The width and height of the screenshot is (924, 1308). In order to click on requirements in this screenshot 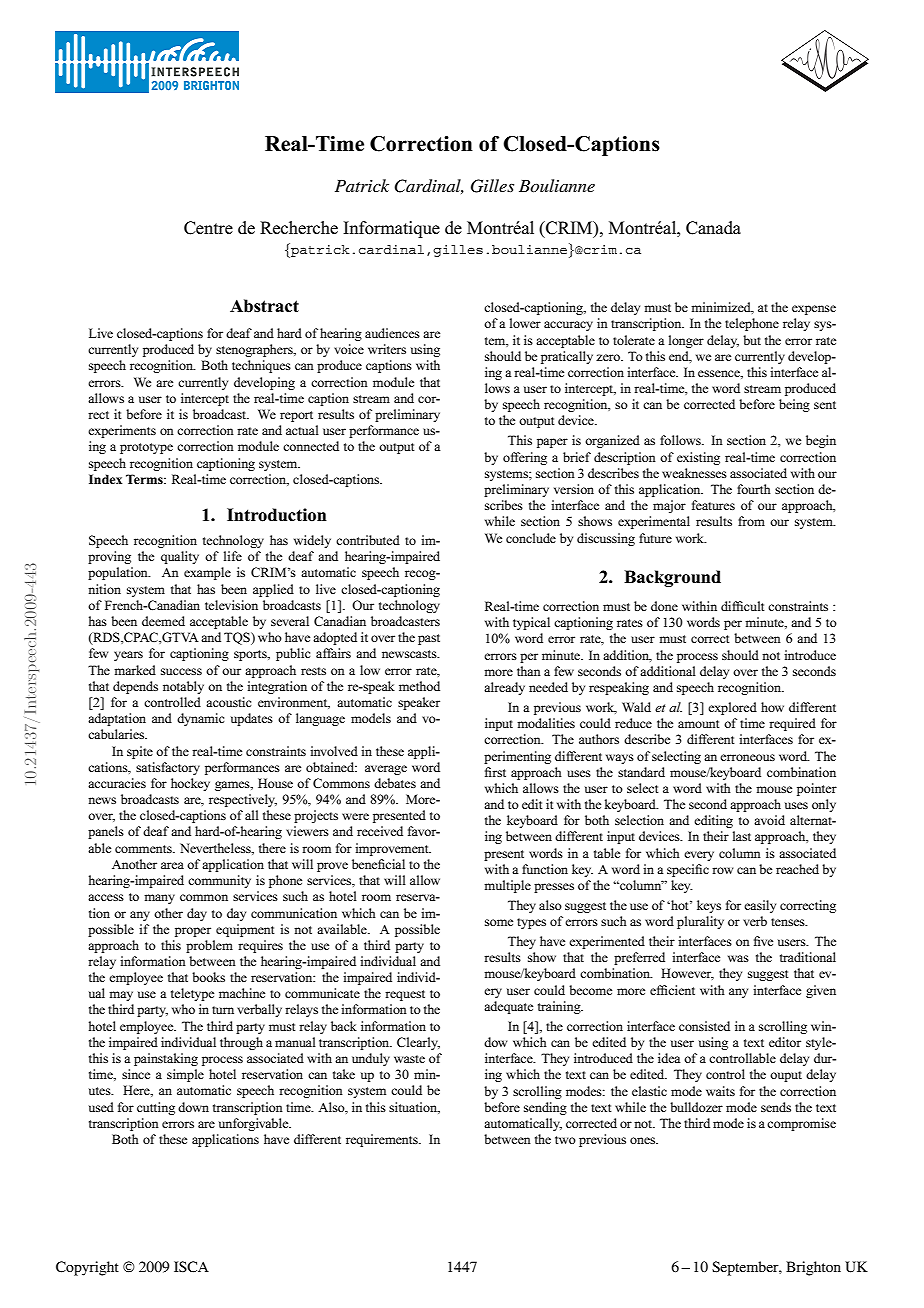, I will do `click(383, 1140)`.
